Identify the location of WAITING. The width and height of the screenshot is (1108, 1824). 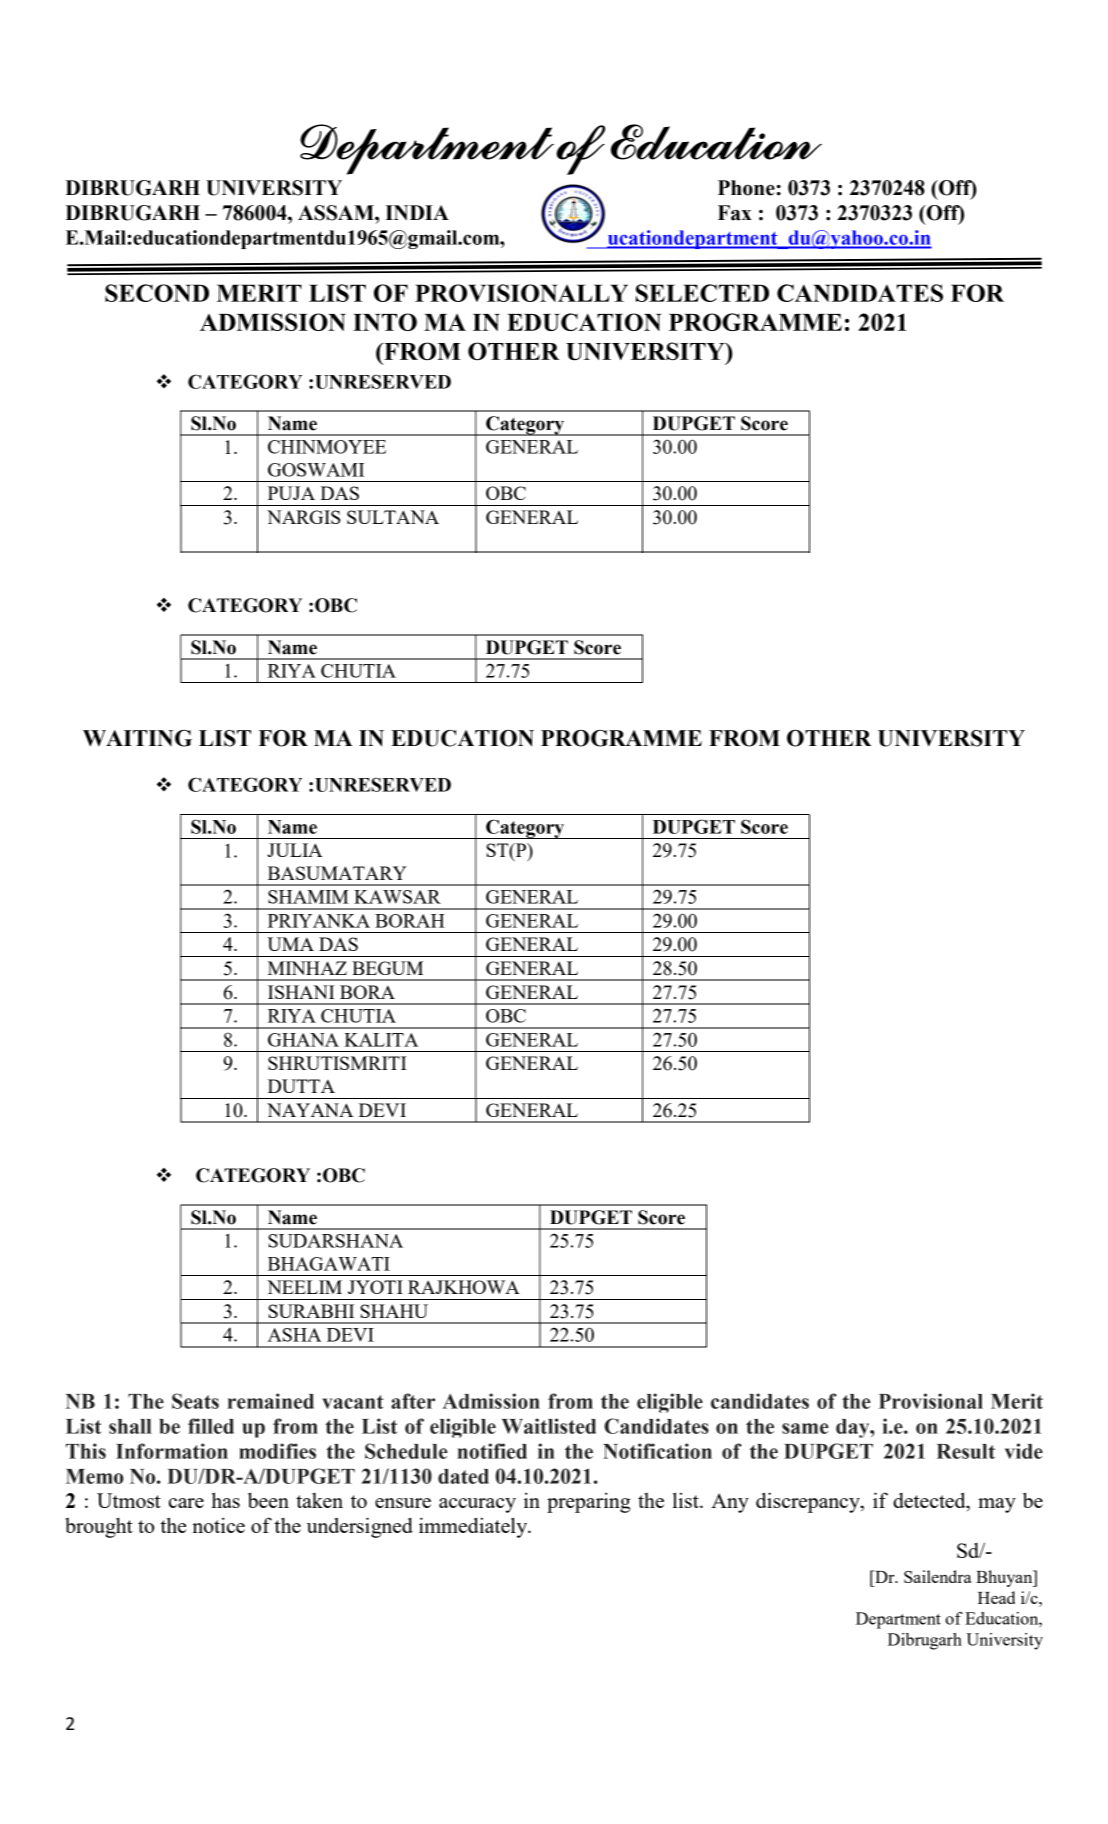
(137, 738).
